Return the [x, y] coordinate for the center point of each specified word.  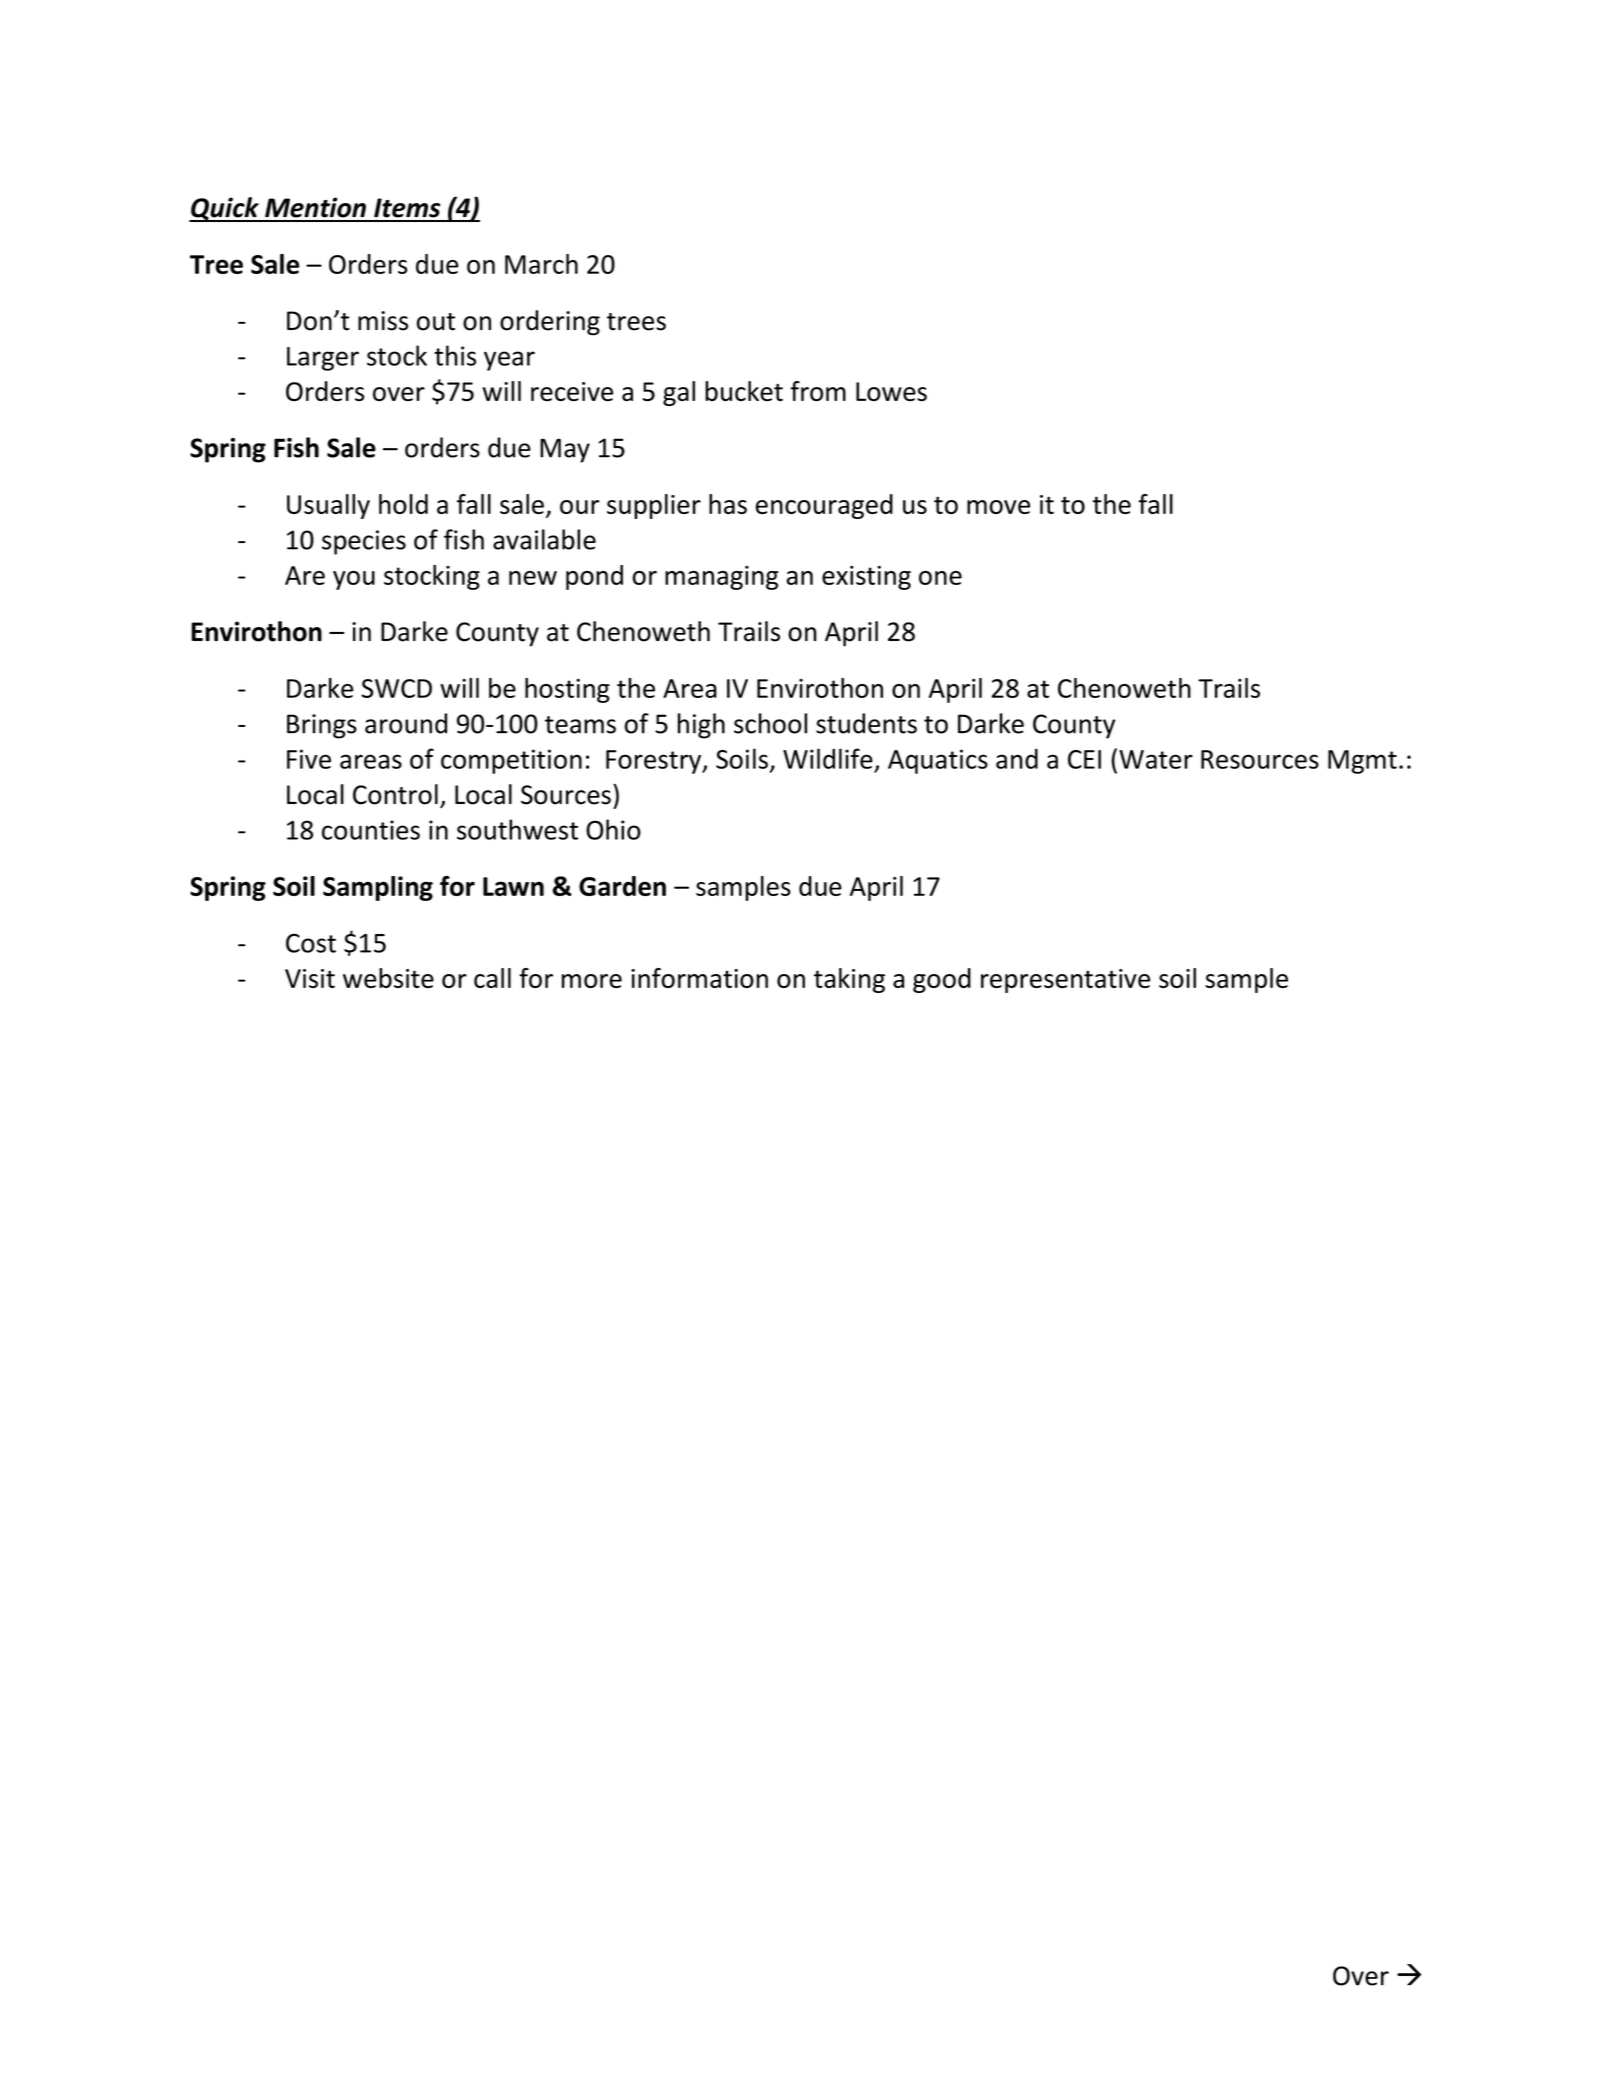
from [818, 391]
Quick [225, 209]
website [388, 978]
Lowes [891, 391]
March [541, 264]
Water [1156, 759]
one [940, 578]
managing [721, 578]
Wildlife [828, 758]
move [998, 507]
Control [395, 794]
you [354, 580]
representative [1065, 981]
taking [849, 980]
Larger [323, 359]
